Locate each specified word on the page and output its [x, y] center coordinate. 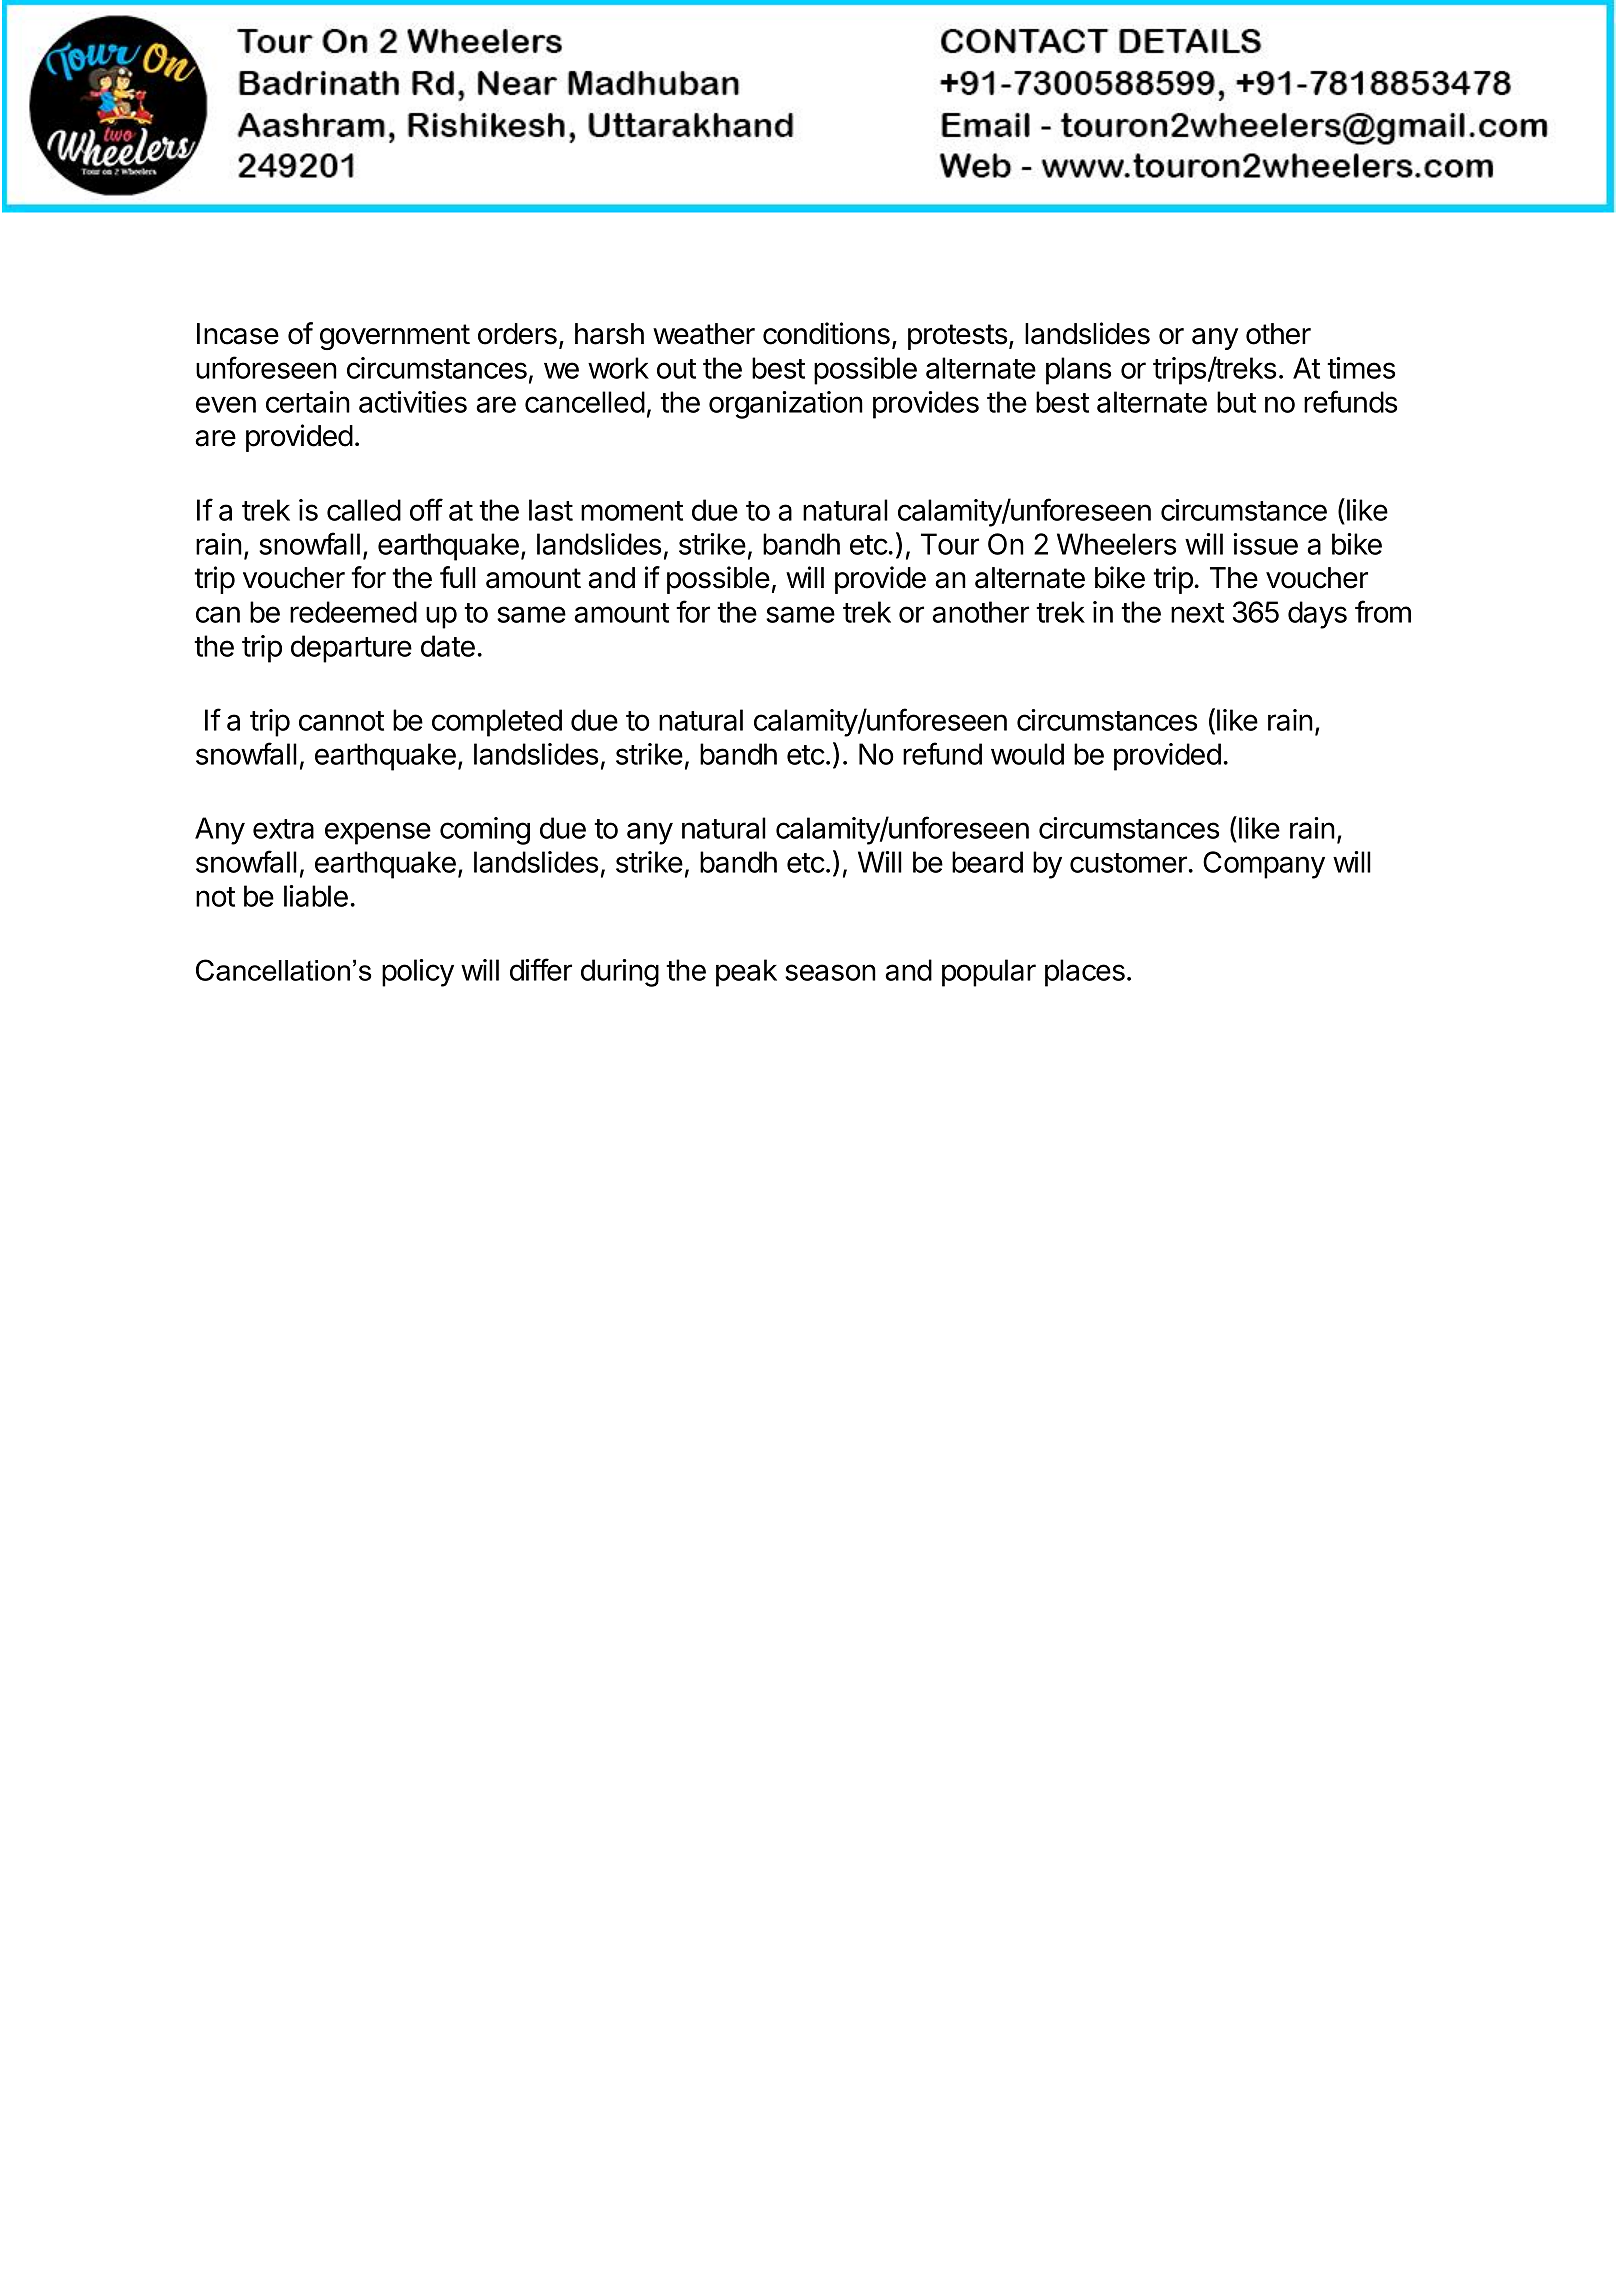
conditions [826, 333]
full [458, 577]
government [395, 337]
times [1361, 368]
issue [1265, 544]
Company [1264, 865]
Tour [950, 544]
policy [418, 973]
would [1027, 754]
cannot [341, 721]
